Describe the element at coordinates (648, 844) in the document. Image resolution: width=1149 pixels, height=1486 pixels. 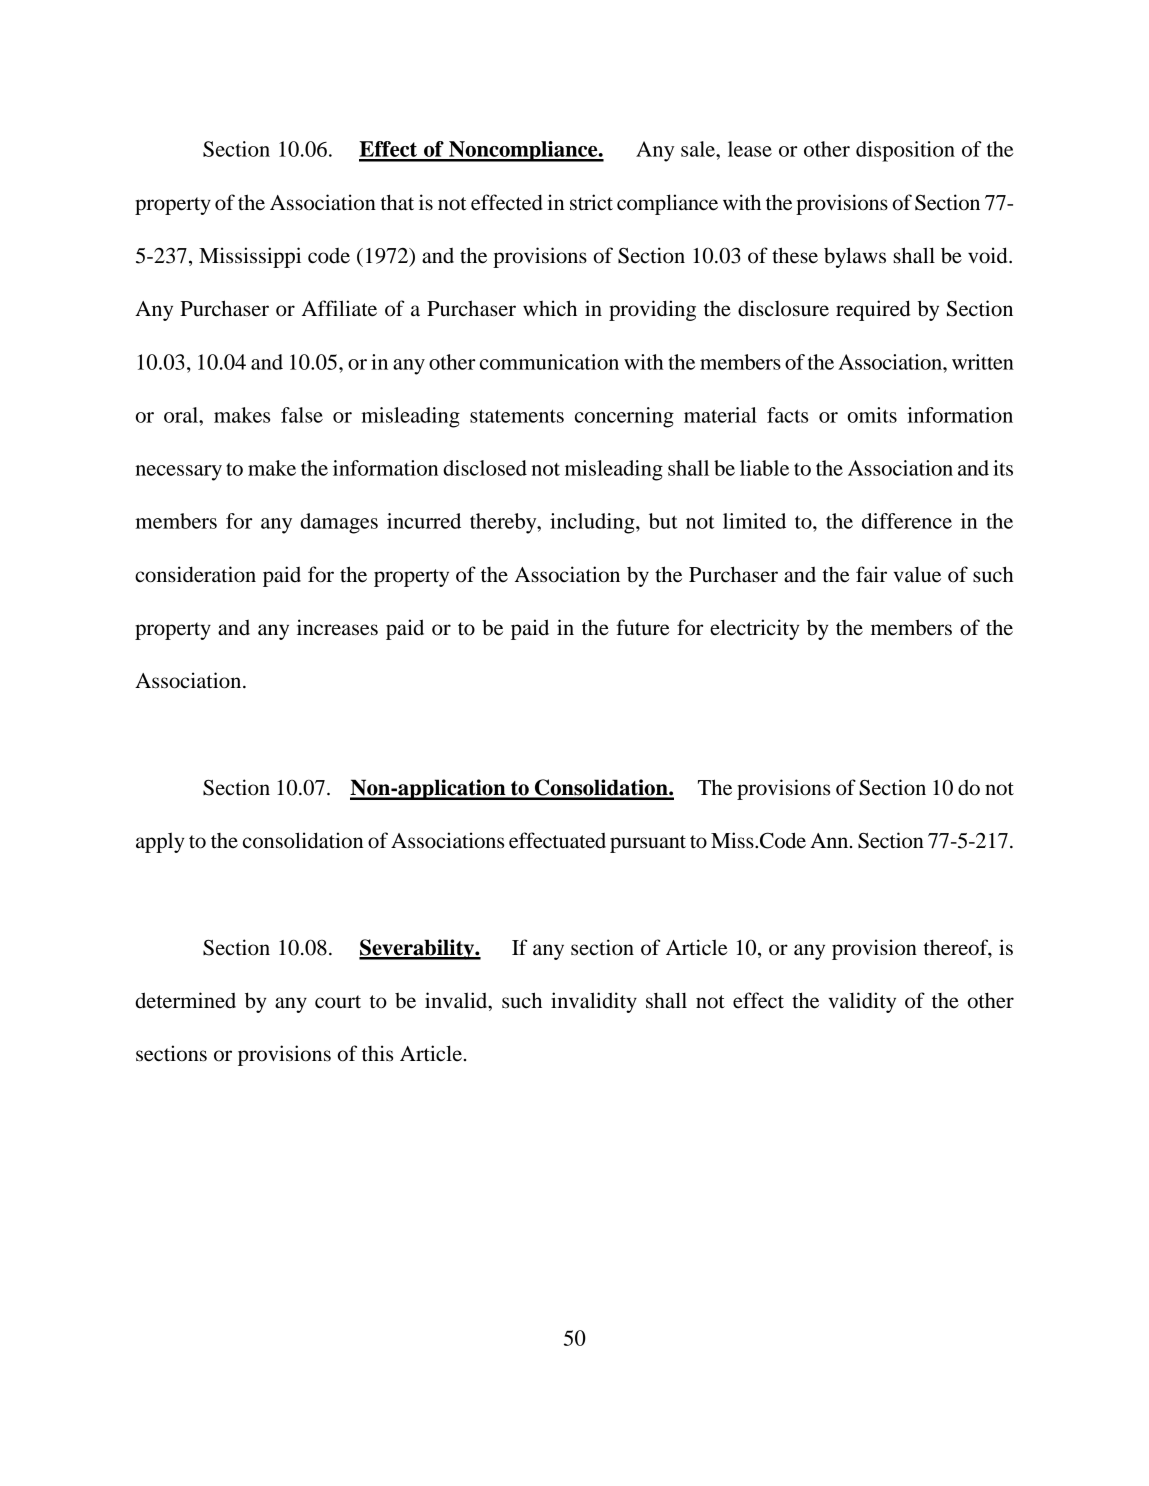
I see `pursuant` at that location.
